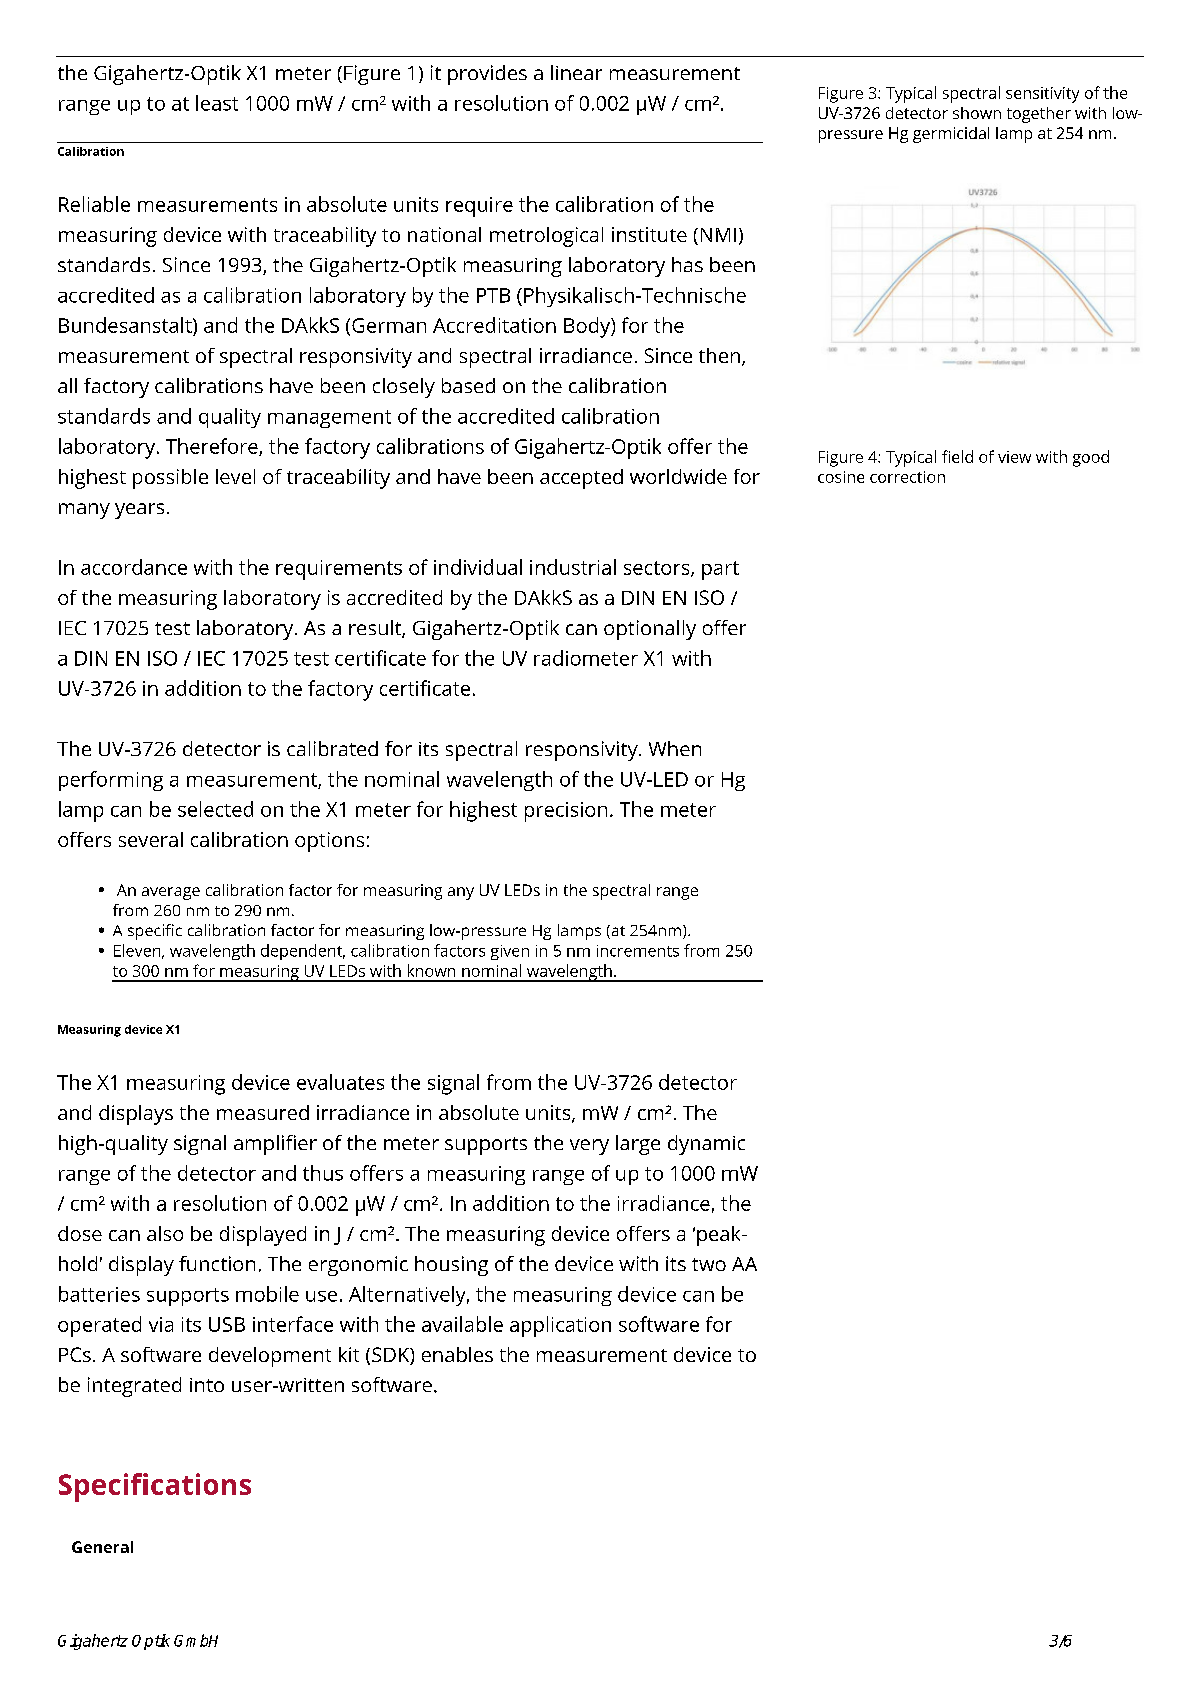  What do you see at coordinates (457, 1354) in the screenshot?
I see `enables` at bounding box center [457, 1354].
